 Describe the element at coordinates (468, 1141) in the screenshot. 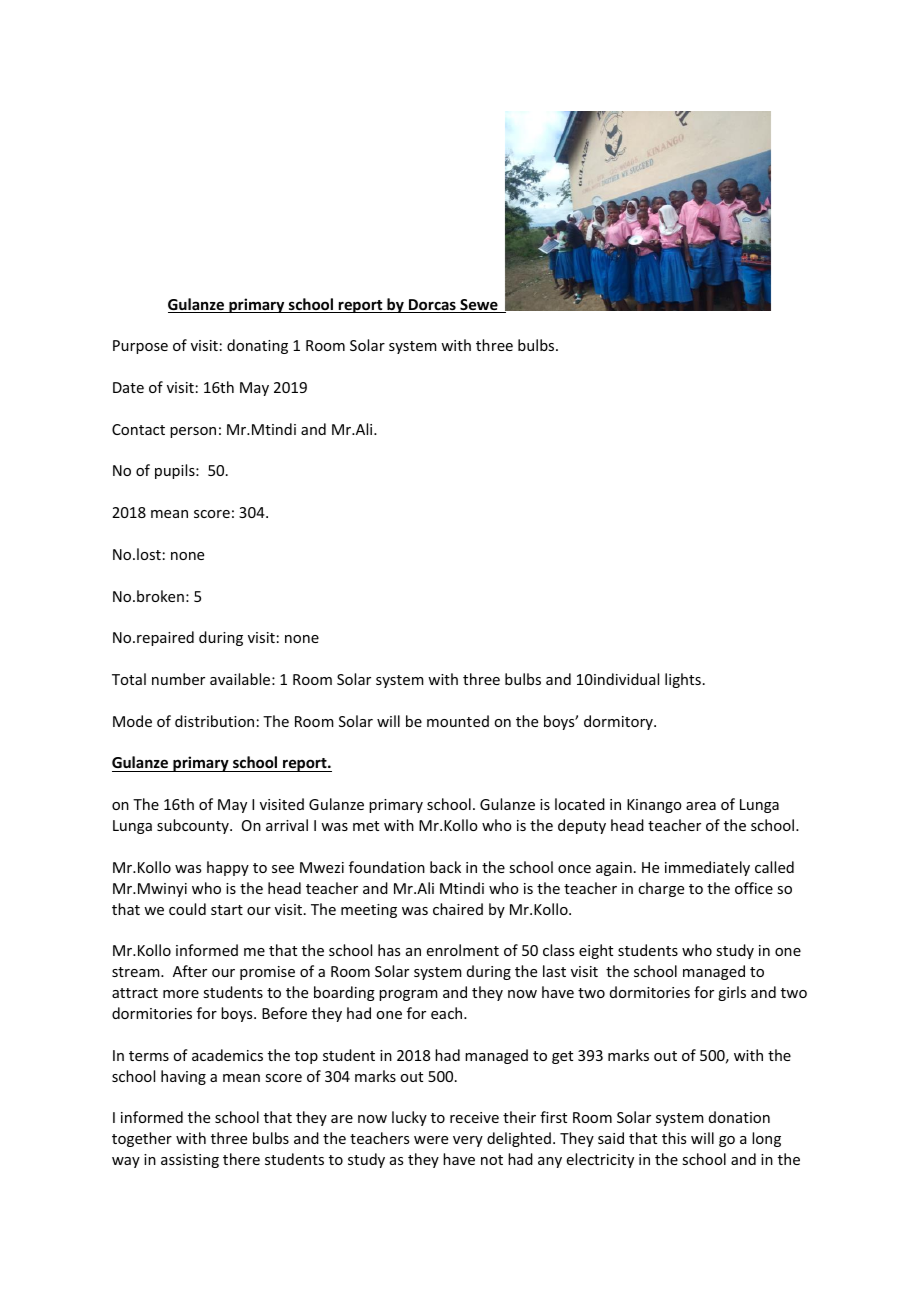

I see `very` at that location.
